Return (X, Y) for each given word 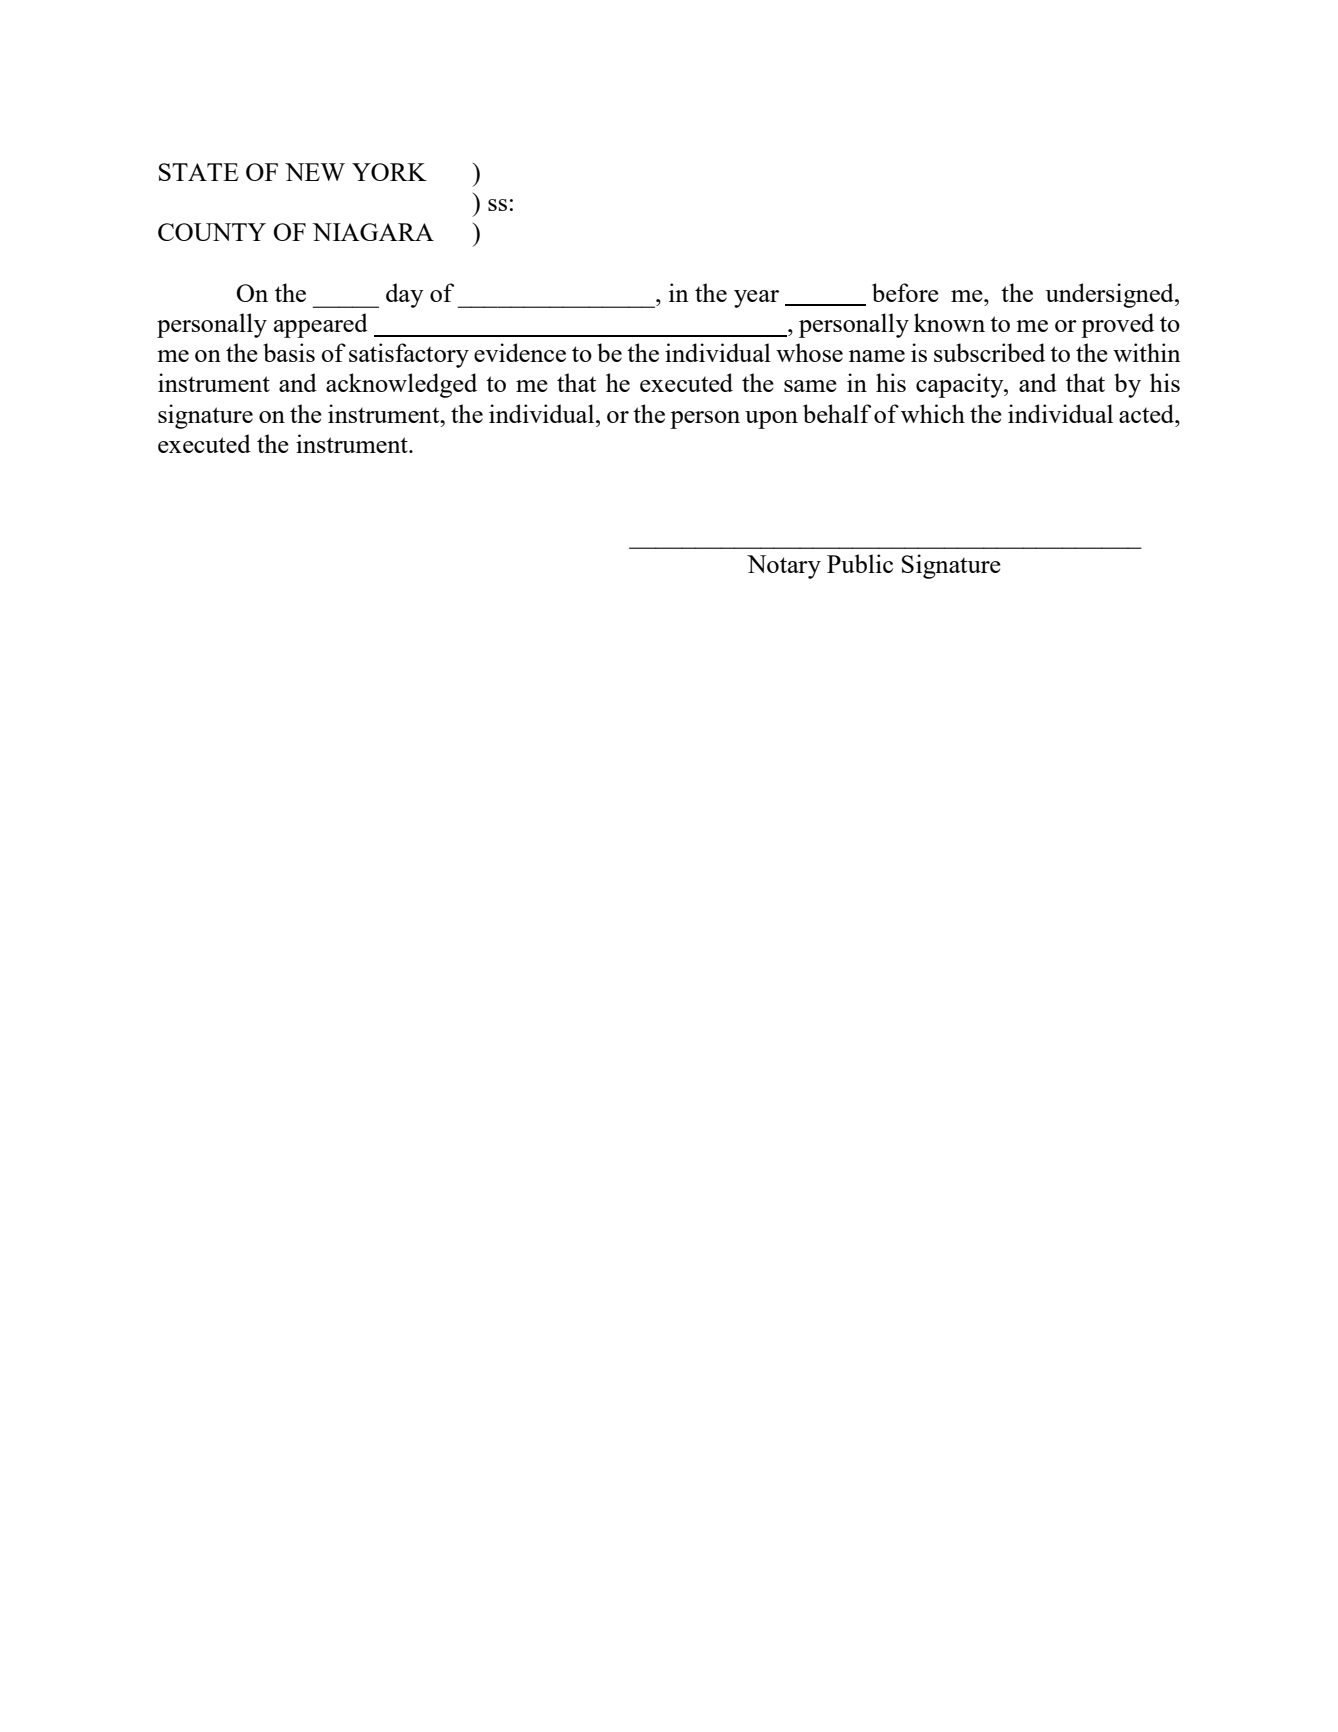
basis (289, 352)
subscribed (989, 352)
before (905, 292)
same (810, 386)
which (933, 413)
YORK (389, 172)
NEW (315, 172)
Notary (784, 567)
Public (860, 563)
